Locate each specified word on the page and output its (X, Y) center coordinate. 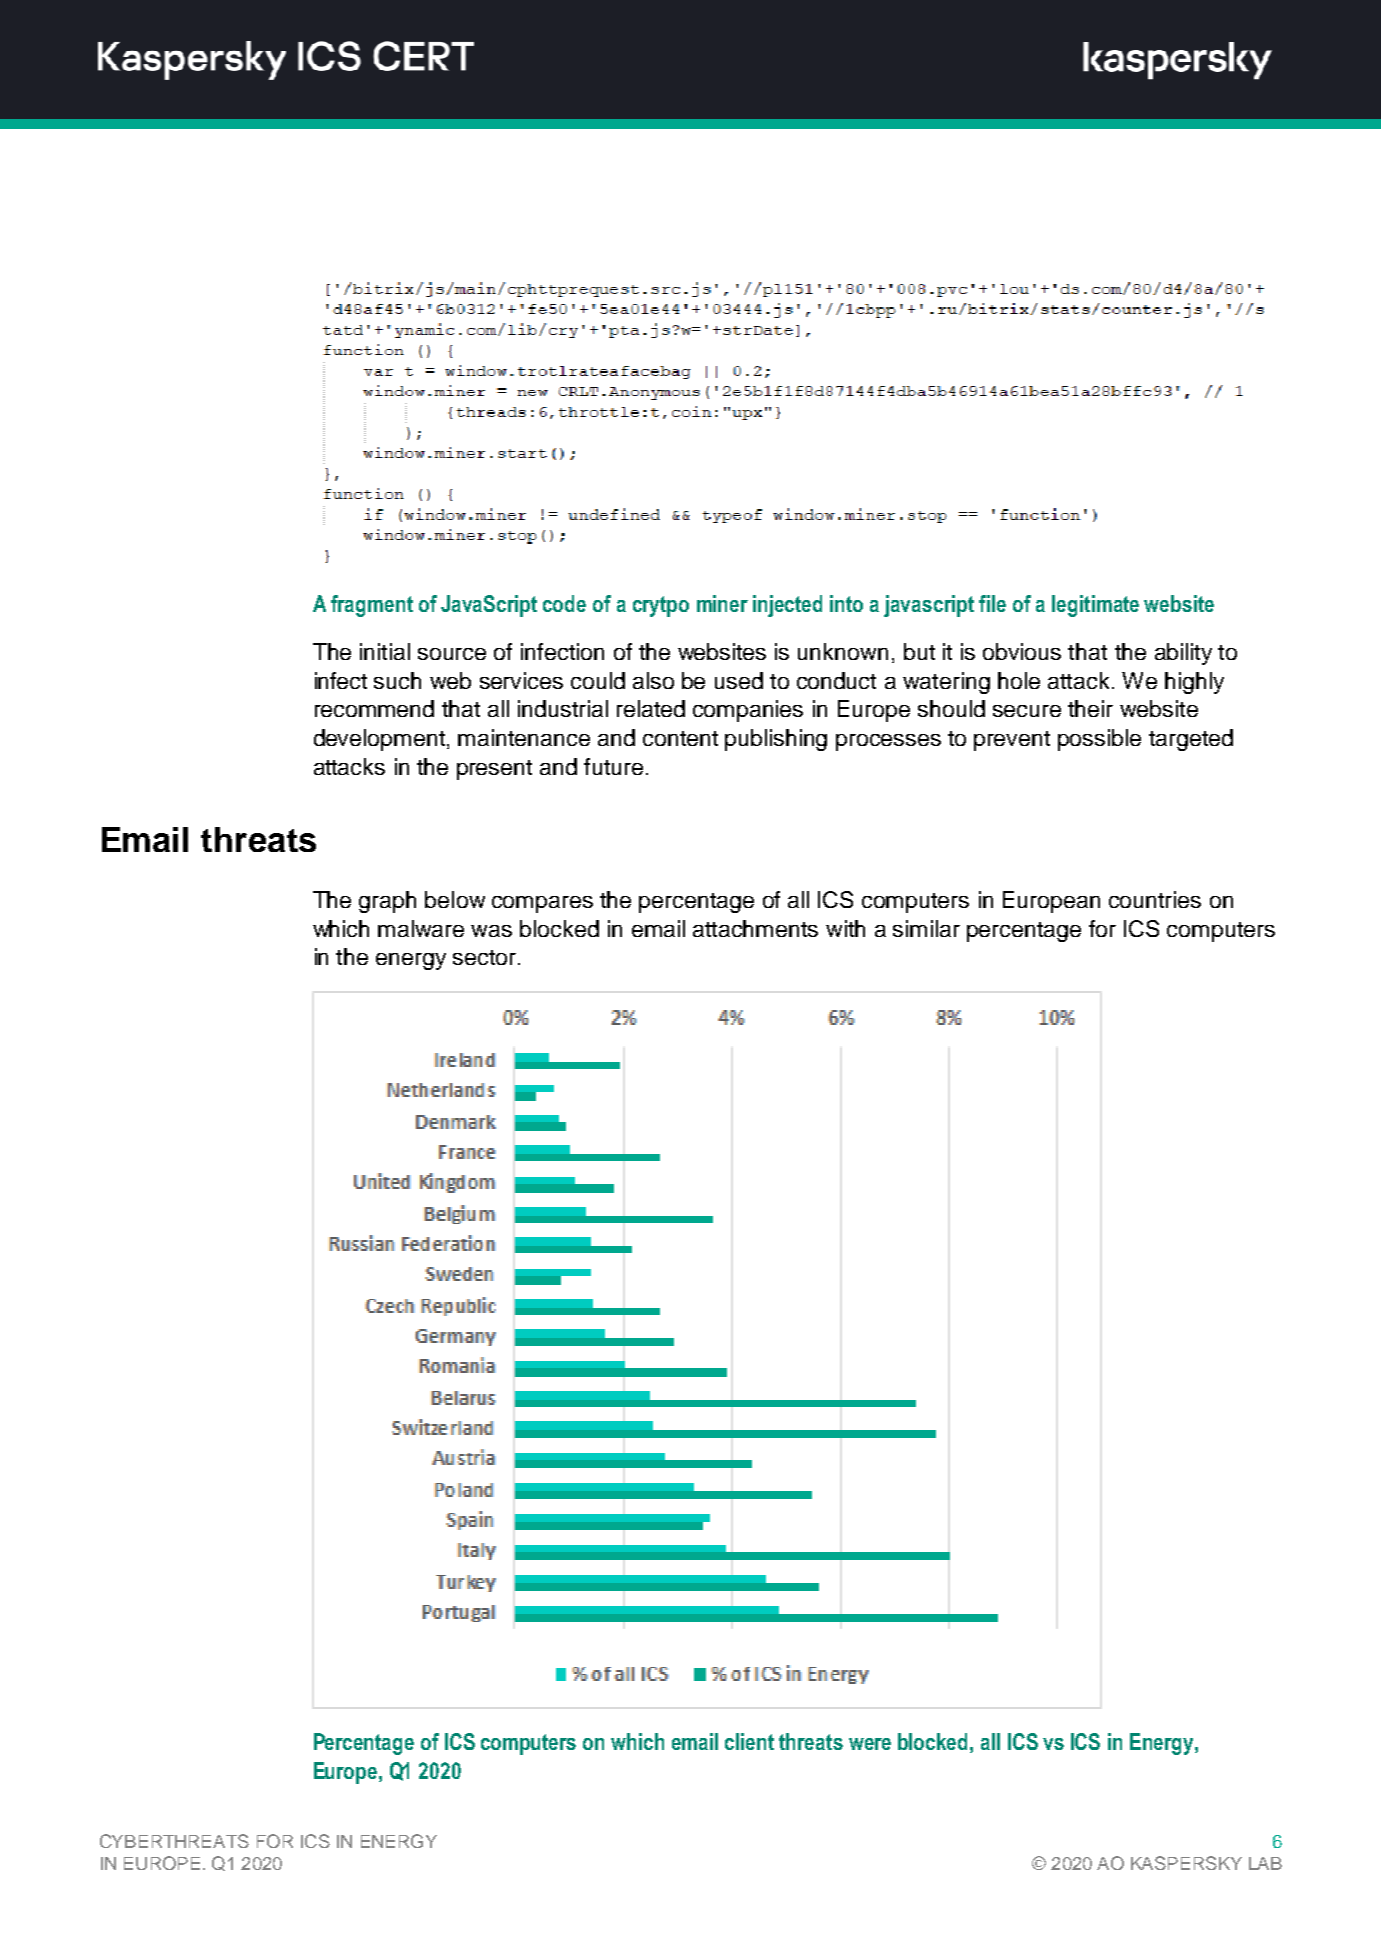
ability (1183, 654)
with (845, 928)
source (452, 654)
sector (484, 957)
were (870, 1744)
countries (1155, 899)
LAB (1265, 1863)
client (749, 1741)
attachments (755, 928)
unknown (843, 651)
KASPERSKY (1186, 1863)
